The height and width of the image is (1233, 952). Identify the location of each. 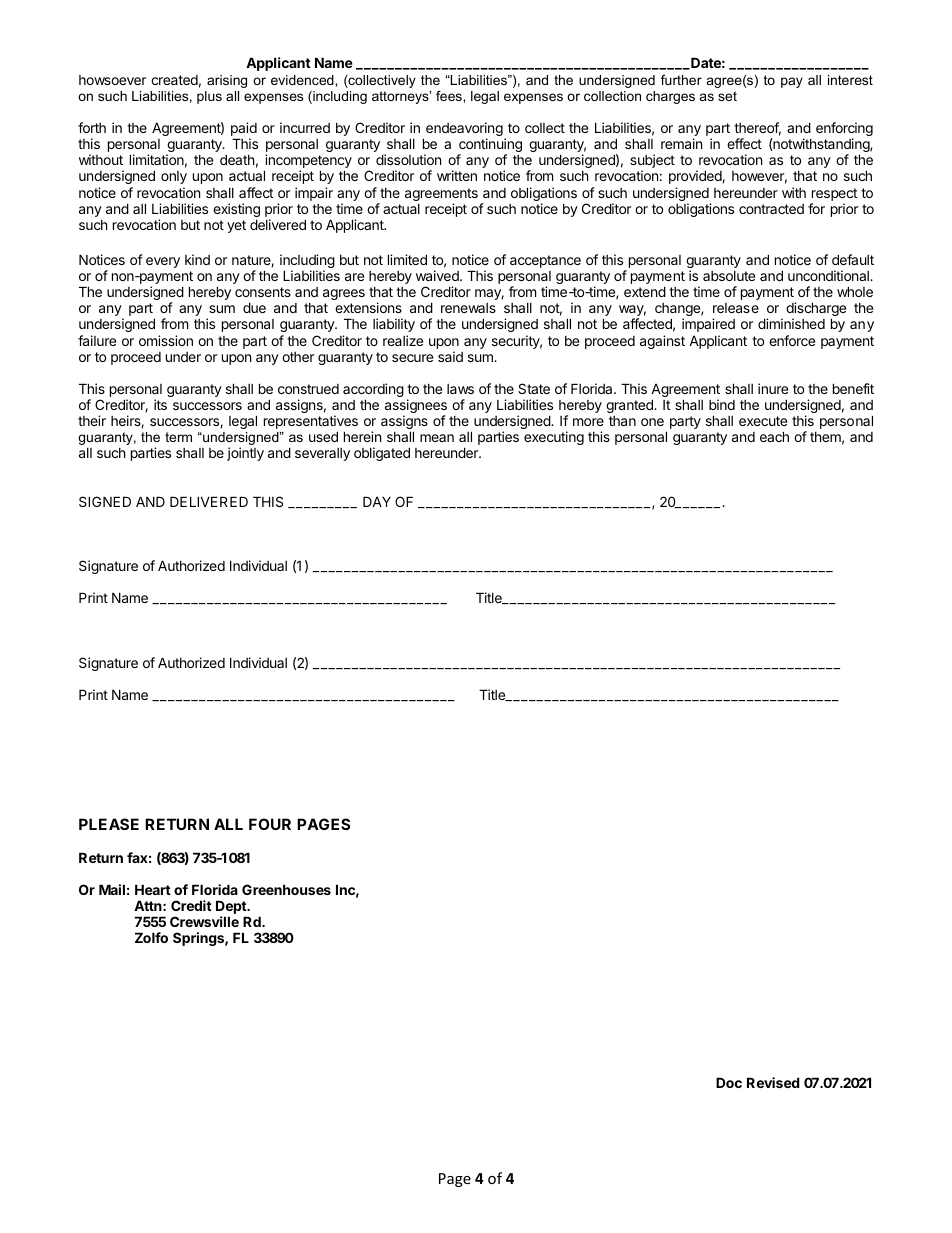
(774, 436).
